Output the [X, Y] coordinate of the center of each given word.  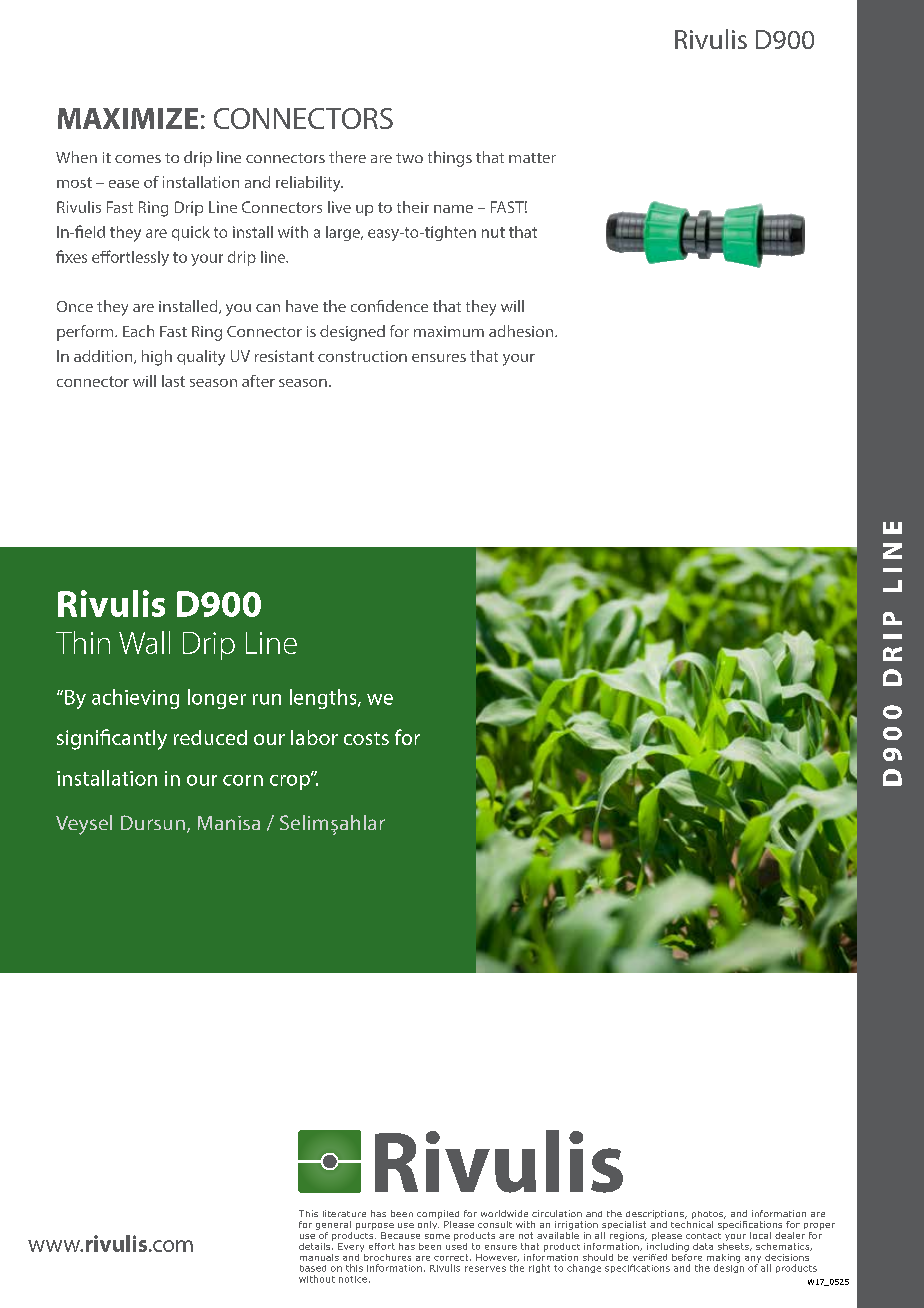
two [409, 158]
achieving [135, 699]
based [313, 1268]
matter [532, 158]
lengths [324, 699]
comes [138, 159]
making [723, 1259]
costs [366, 738]
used [456, 1245]
